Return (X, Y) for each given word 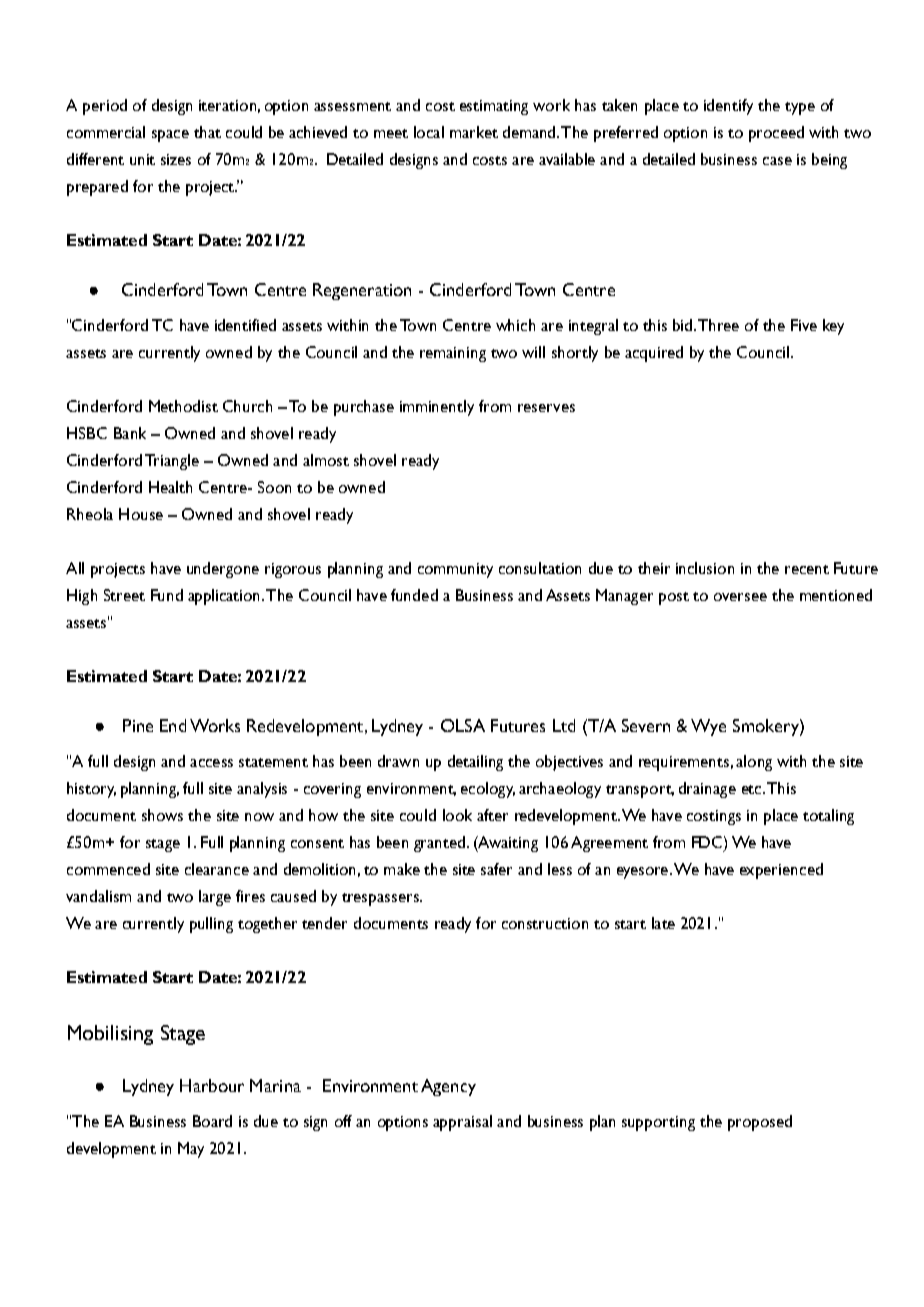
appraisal (462, 1123)
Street (124, 595)
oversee (740, 597)
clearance (217, 869)
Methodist (183, 406)
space (170, 136)
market (474, 132)
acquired (654, 354)
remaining (453, 354)
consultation (540, 568)
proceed (776, 134)
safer (496, 869)
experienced (781, 871)
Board (212, 1121)
